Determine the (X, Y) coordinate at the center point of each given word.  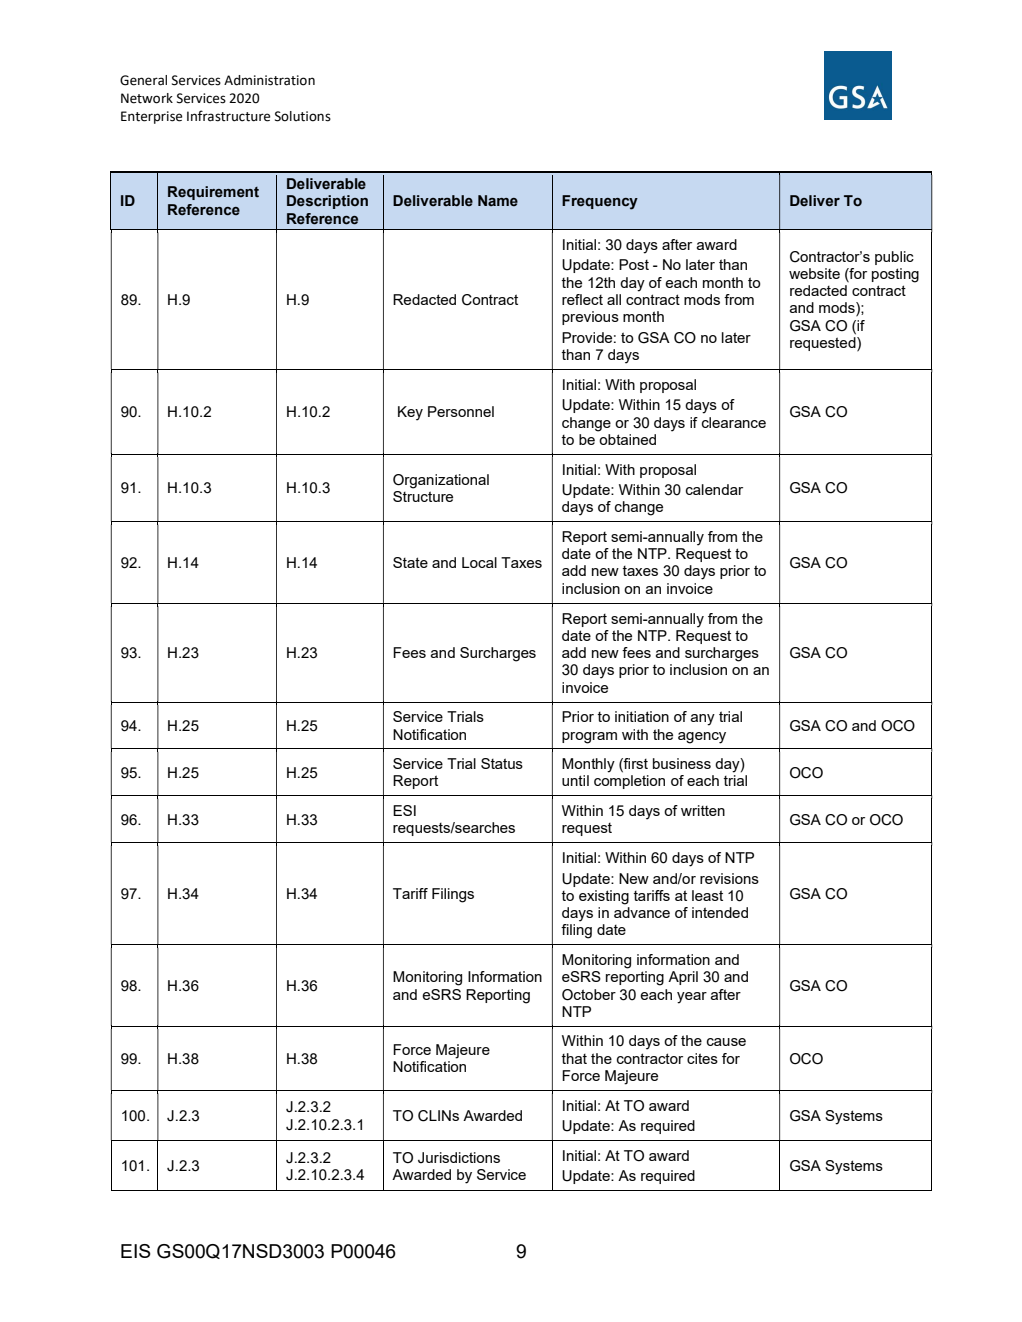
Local (479, 562)
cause (726, 1042)
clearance (734, 422)
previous (590, 318)
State (410, 562)
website (814, 273)
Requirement (213, 193)
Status (502, 763)
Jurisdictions (459, 1158)
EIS (136, 1251)
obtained (627, 439)
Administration (269, 80)
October (589, 995)
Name (498, 200)
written (703, 810)
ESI (404, 810)
